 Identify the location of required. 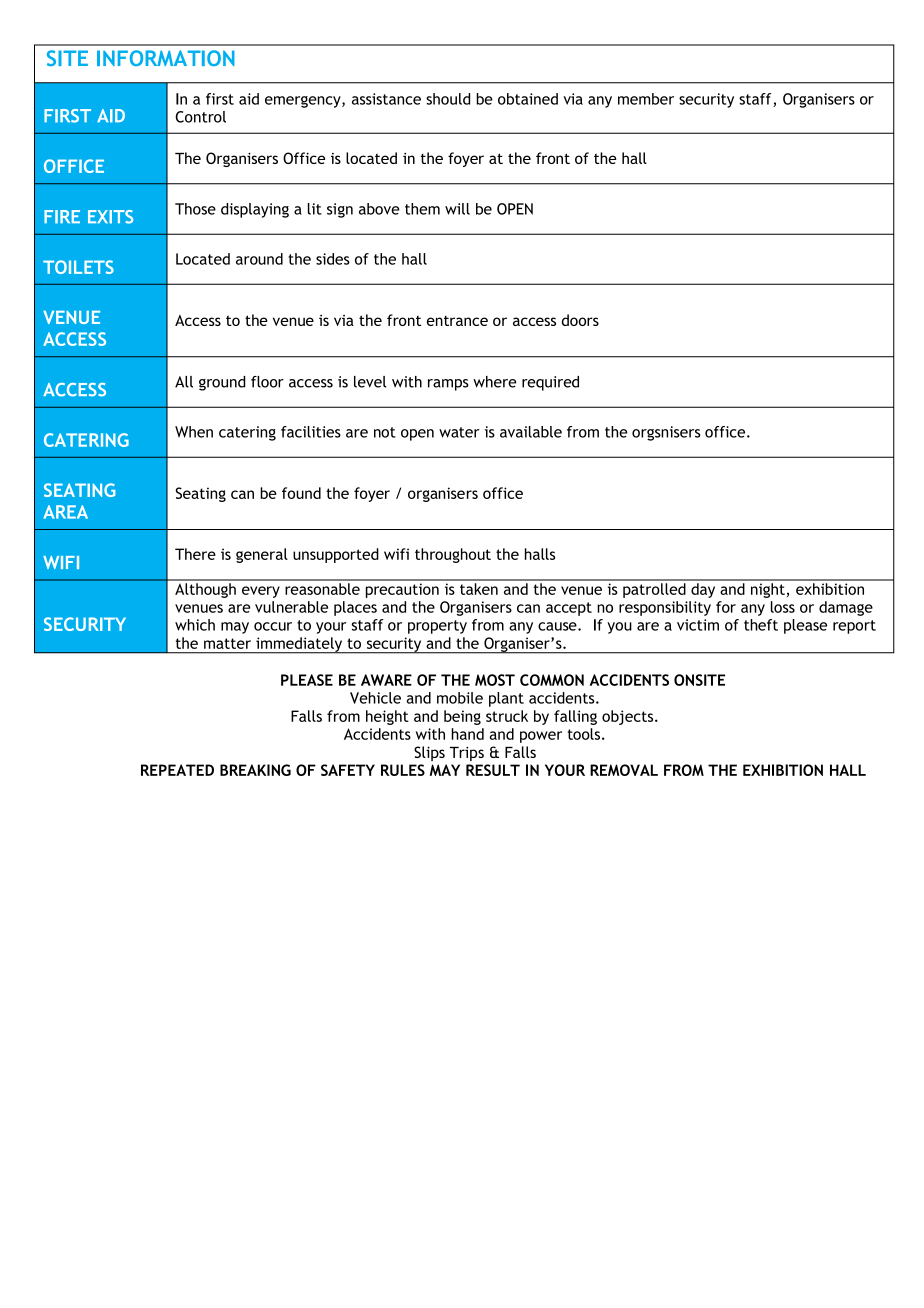
(550, 383).
